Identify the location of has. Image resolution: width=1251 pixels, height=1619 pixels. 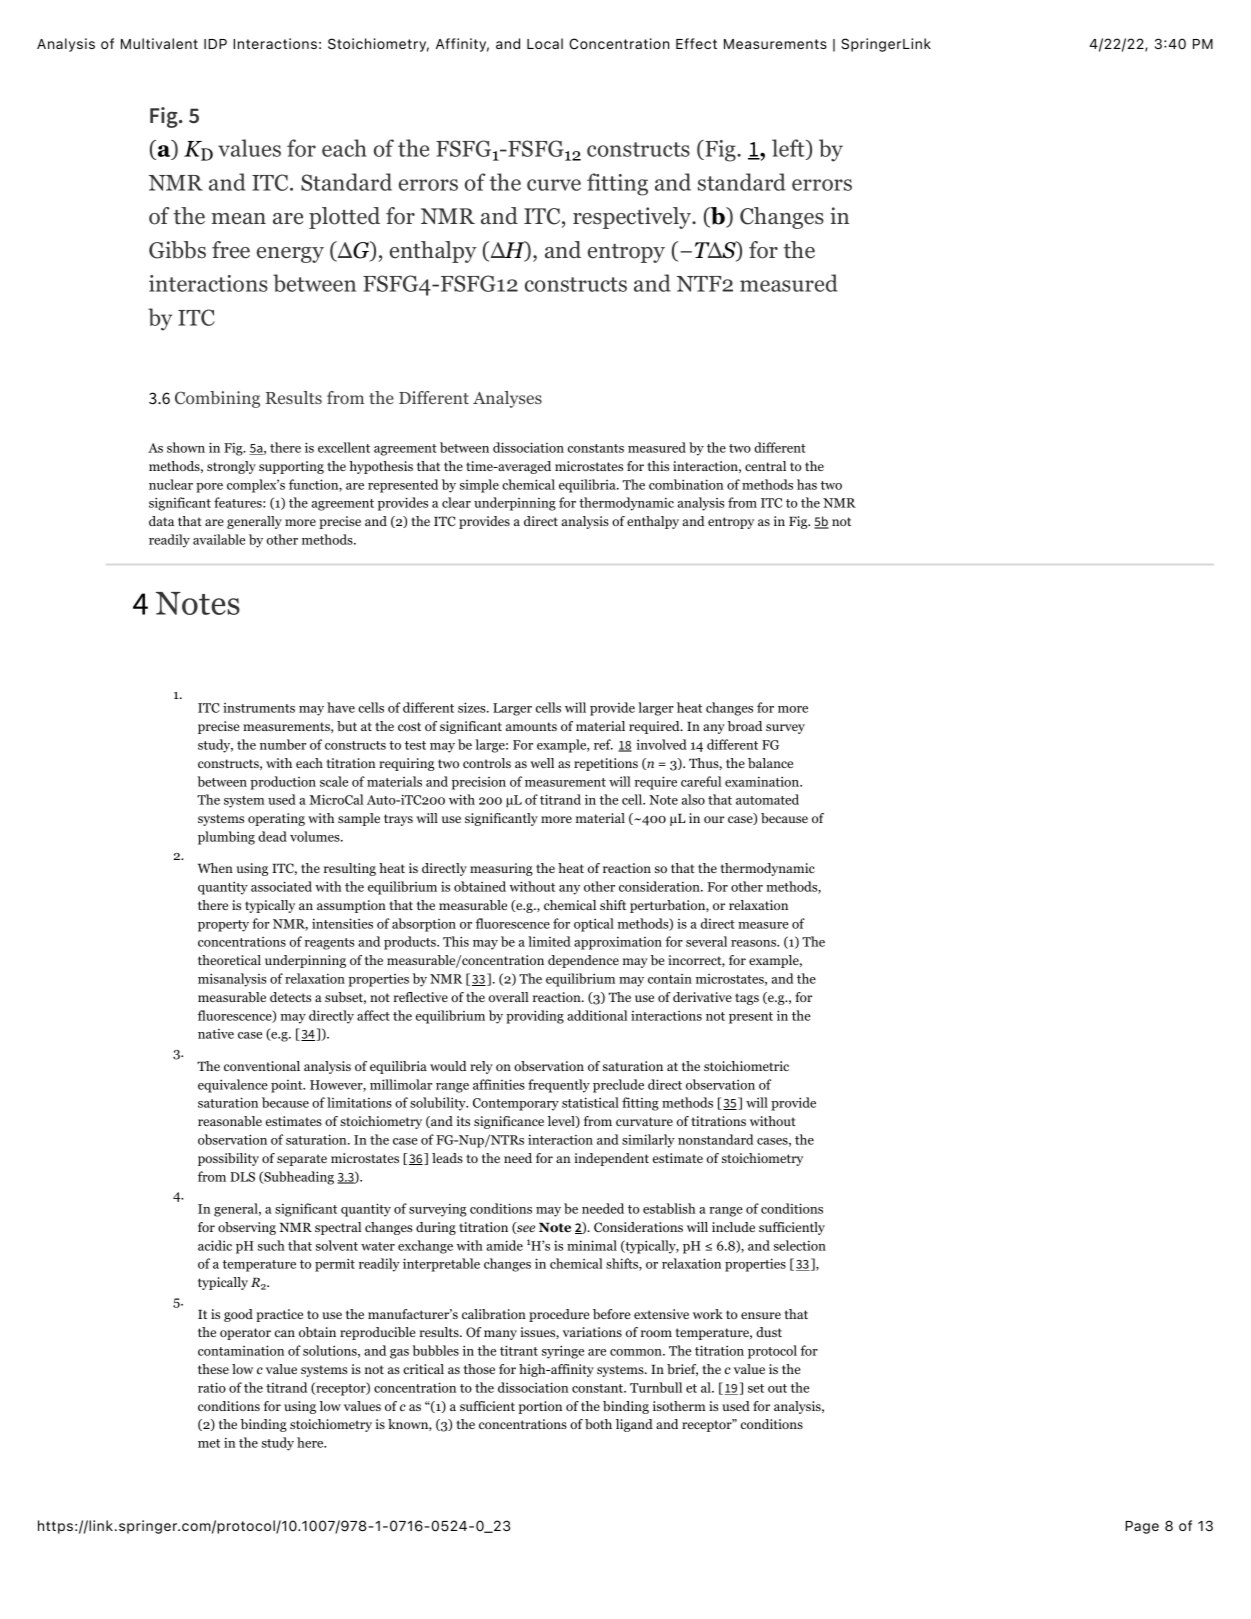
(807, 484).
